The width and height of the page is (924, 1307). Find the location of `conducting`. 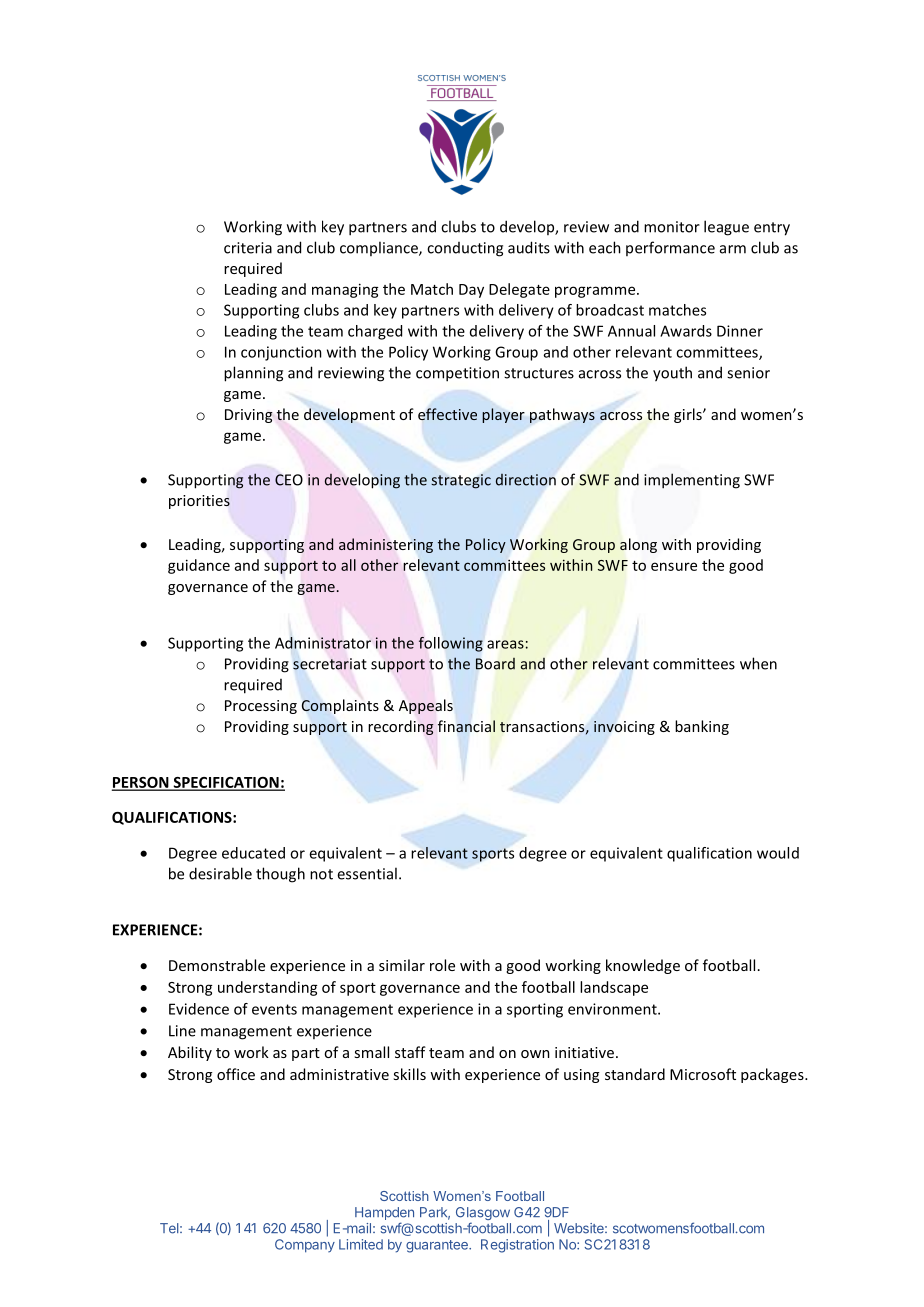

conducting is located at coordinates (465, 249).
